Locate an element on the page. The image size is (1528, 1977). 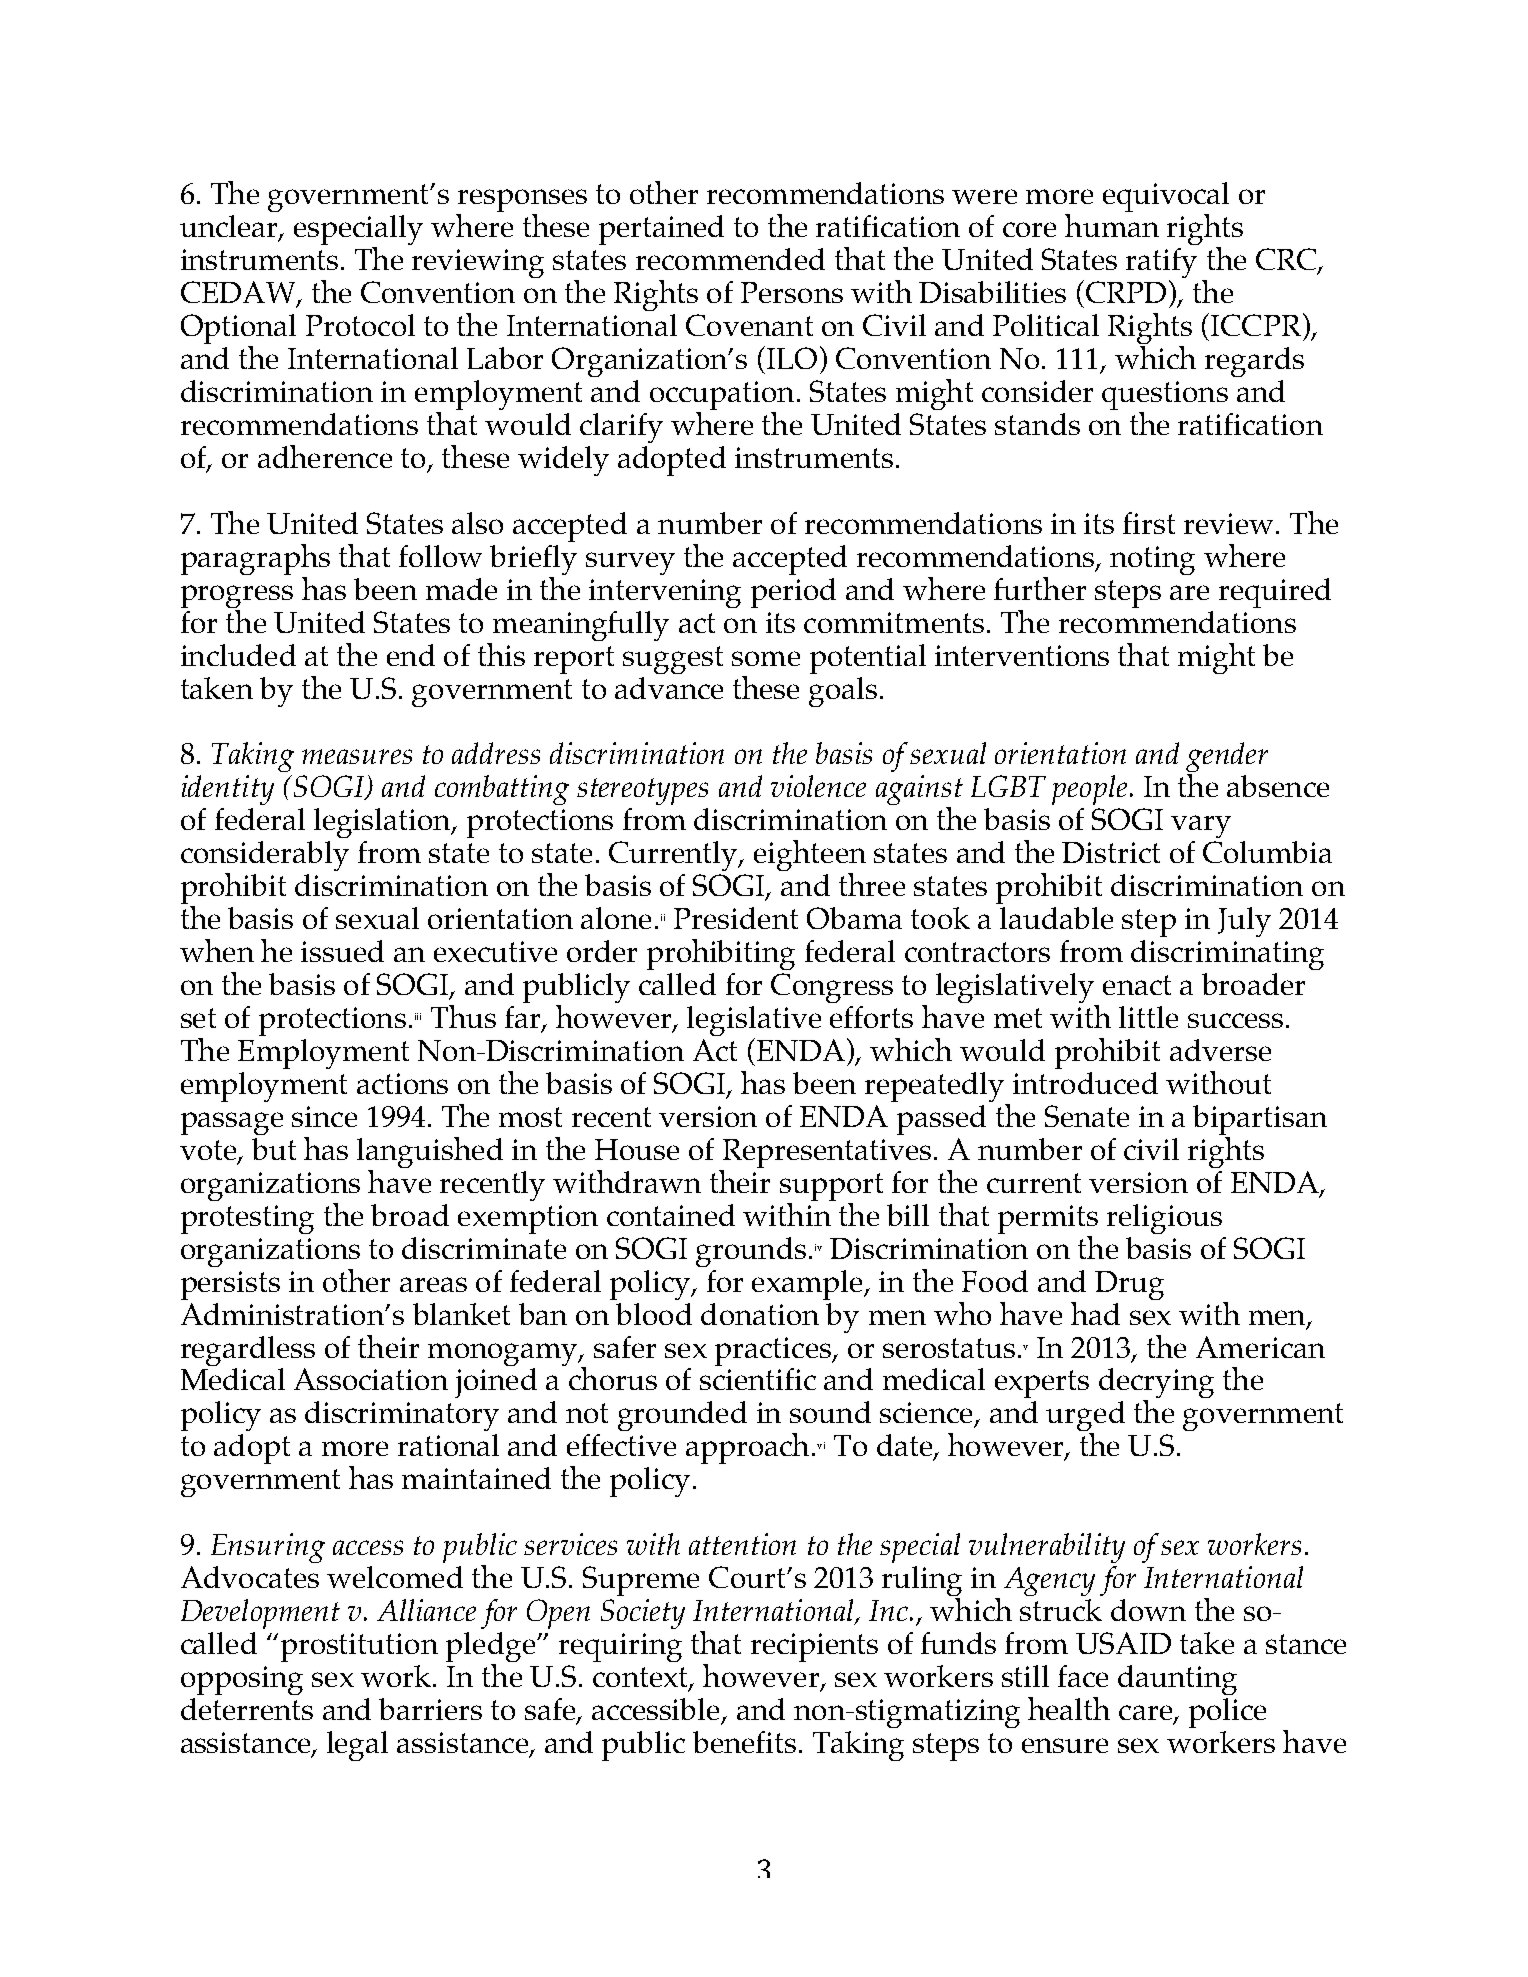
measures is located at coordinates (357, 756).
